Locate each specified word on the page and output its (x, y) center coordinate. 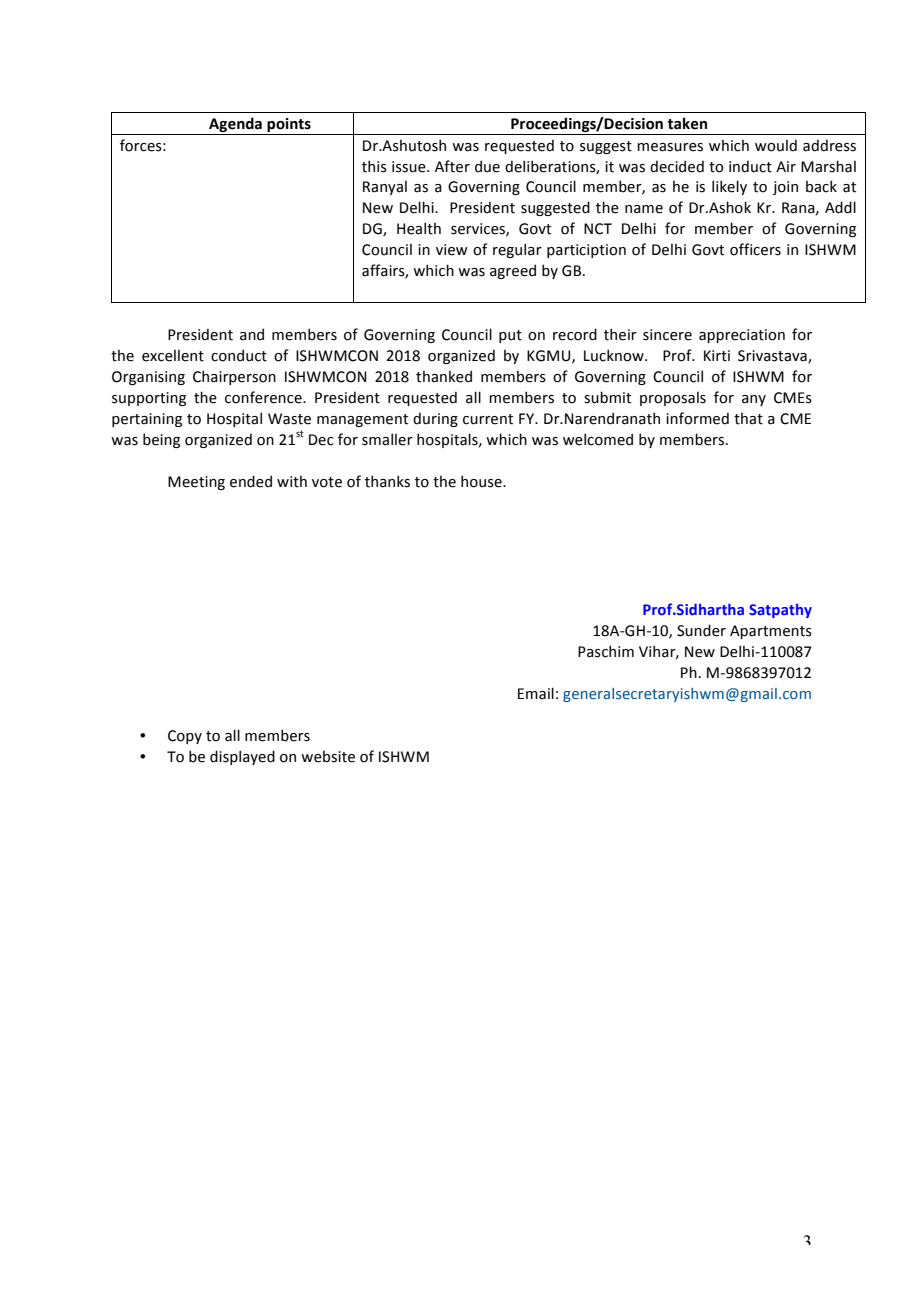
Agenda (235, 124)
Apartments (771, 632)
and (252, 334)
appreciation (742, 336)
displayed (242, 757)
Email (536, 693)
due (487, 166)
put (510, 336)
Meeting (196, 483)
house (482, 481)
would (776, 145)
